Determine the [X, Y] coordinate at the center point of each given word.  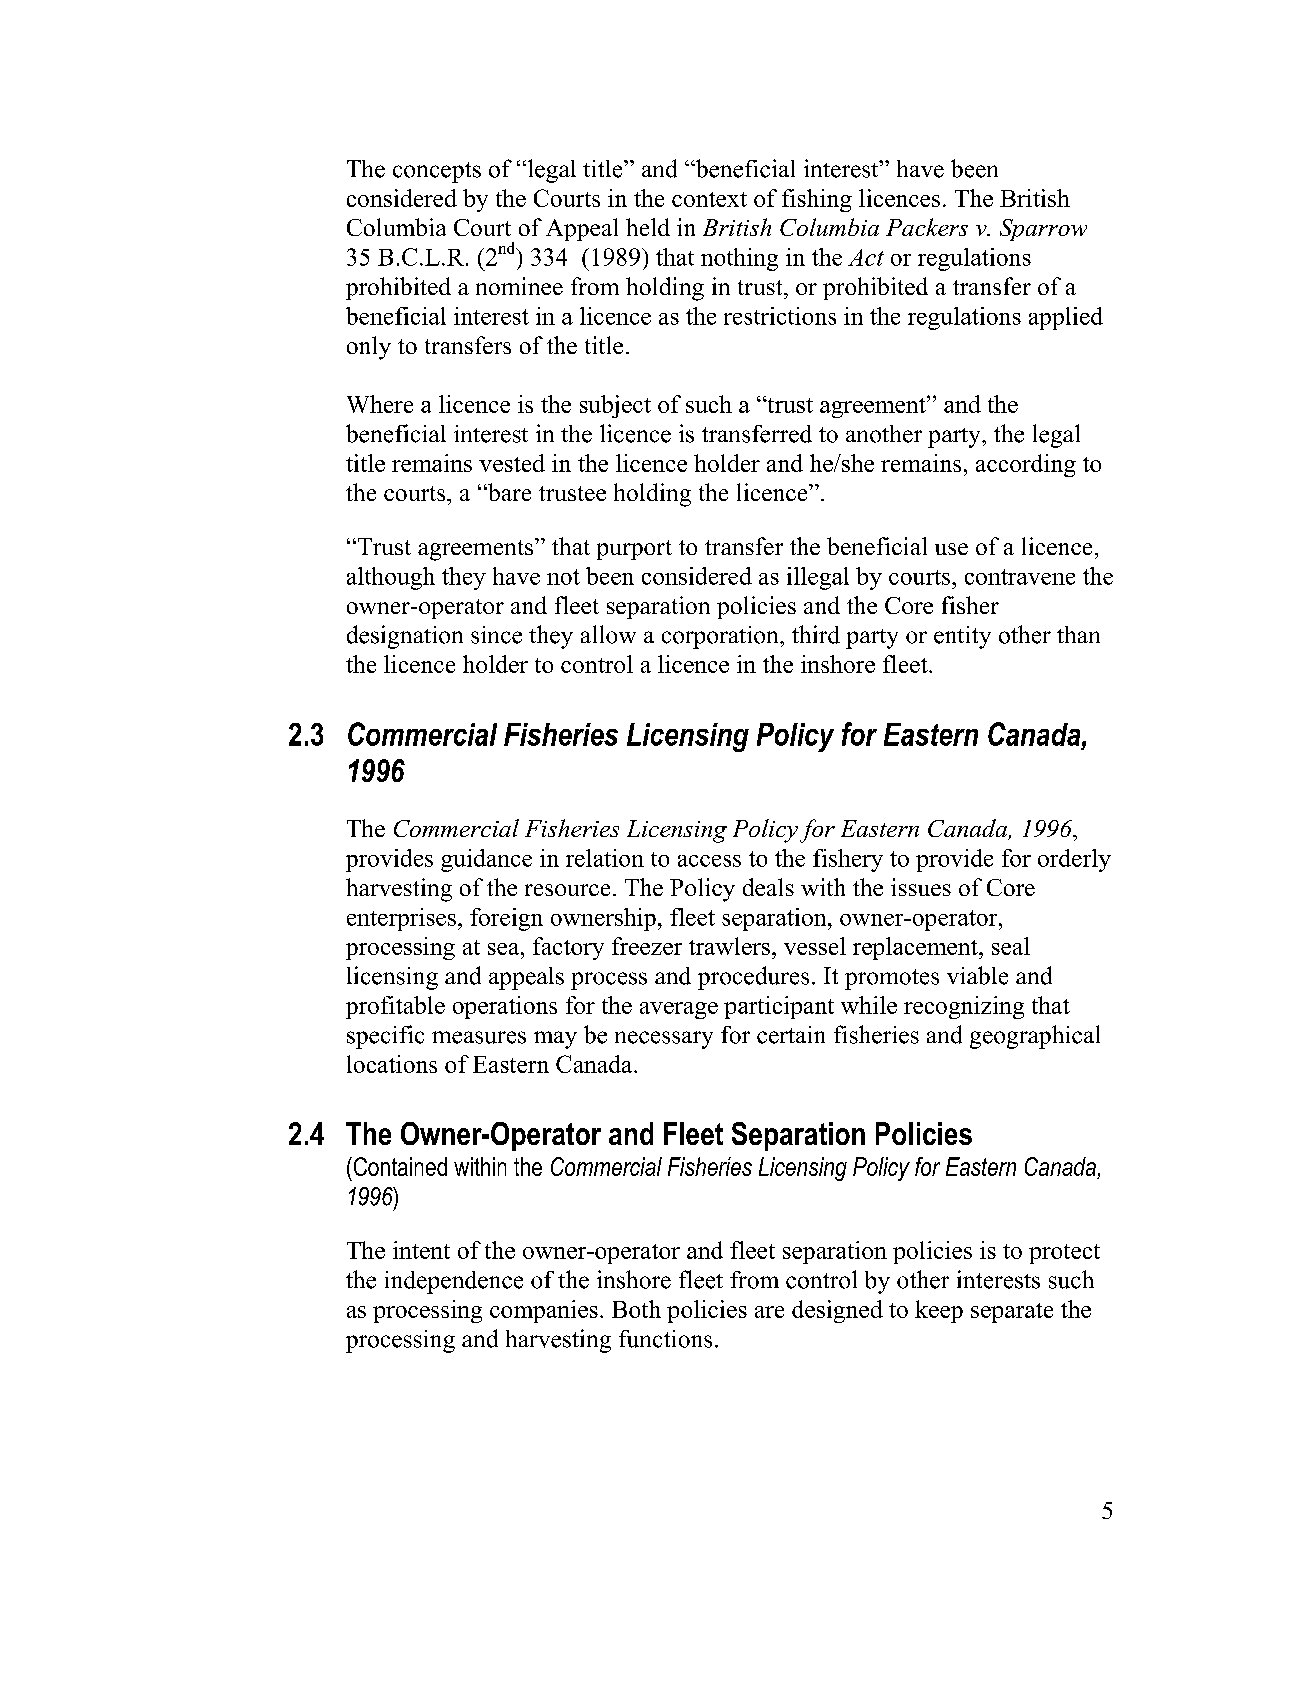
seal [1011, 946]
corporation [721, 637]
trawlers [729, 946]
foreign [506, 919]
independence [454, 1282]
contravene [1020, 577]
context [709, 199]
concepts [437, 172]
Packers [927, 227]
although [391, 578]
